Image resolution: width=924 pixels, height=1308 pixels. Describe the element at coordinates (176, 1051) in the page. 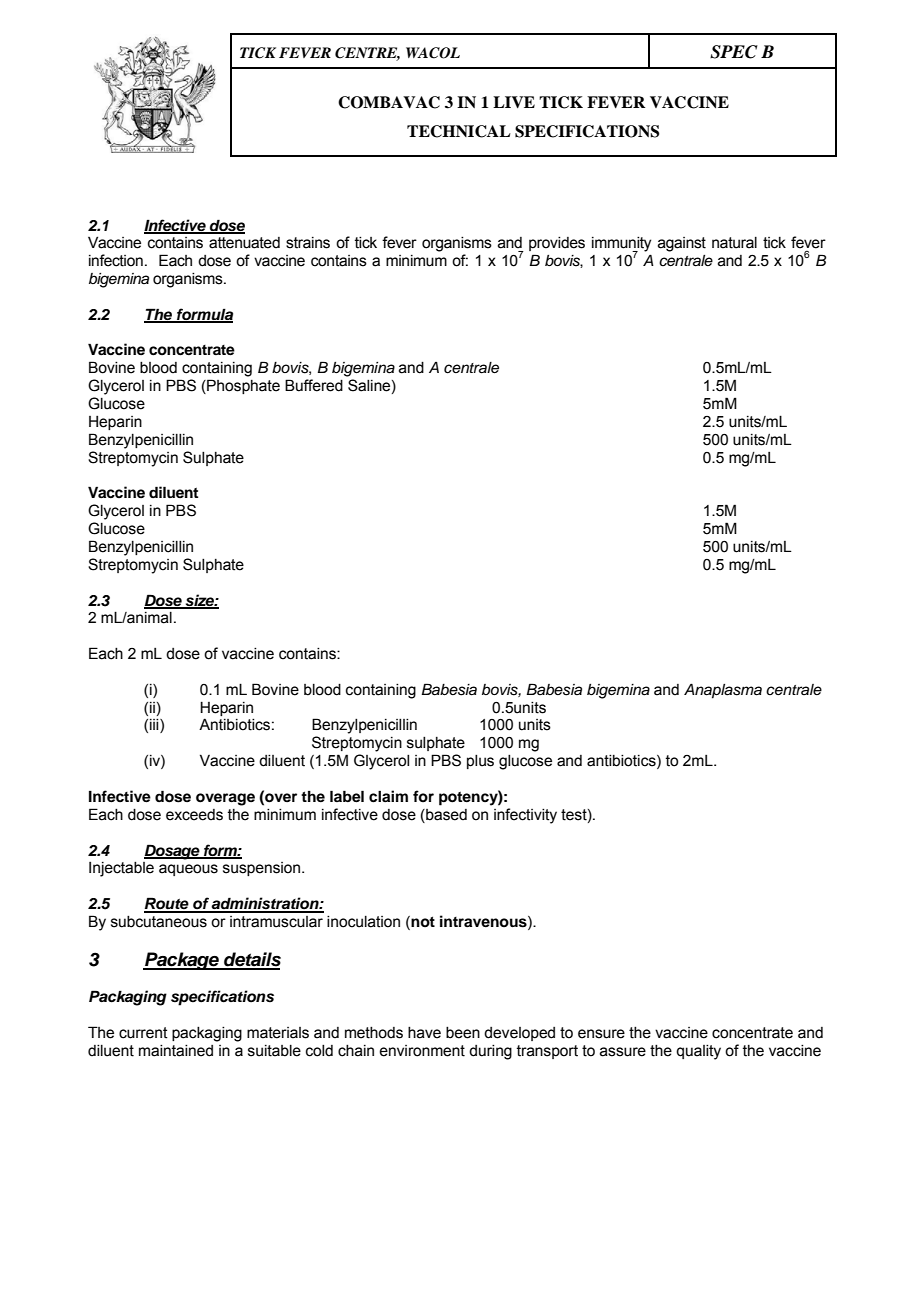

I see `maintained` at that location.
